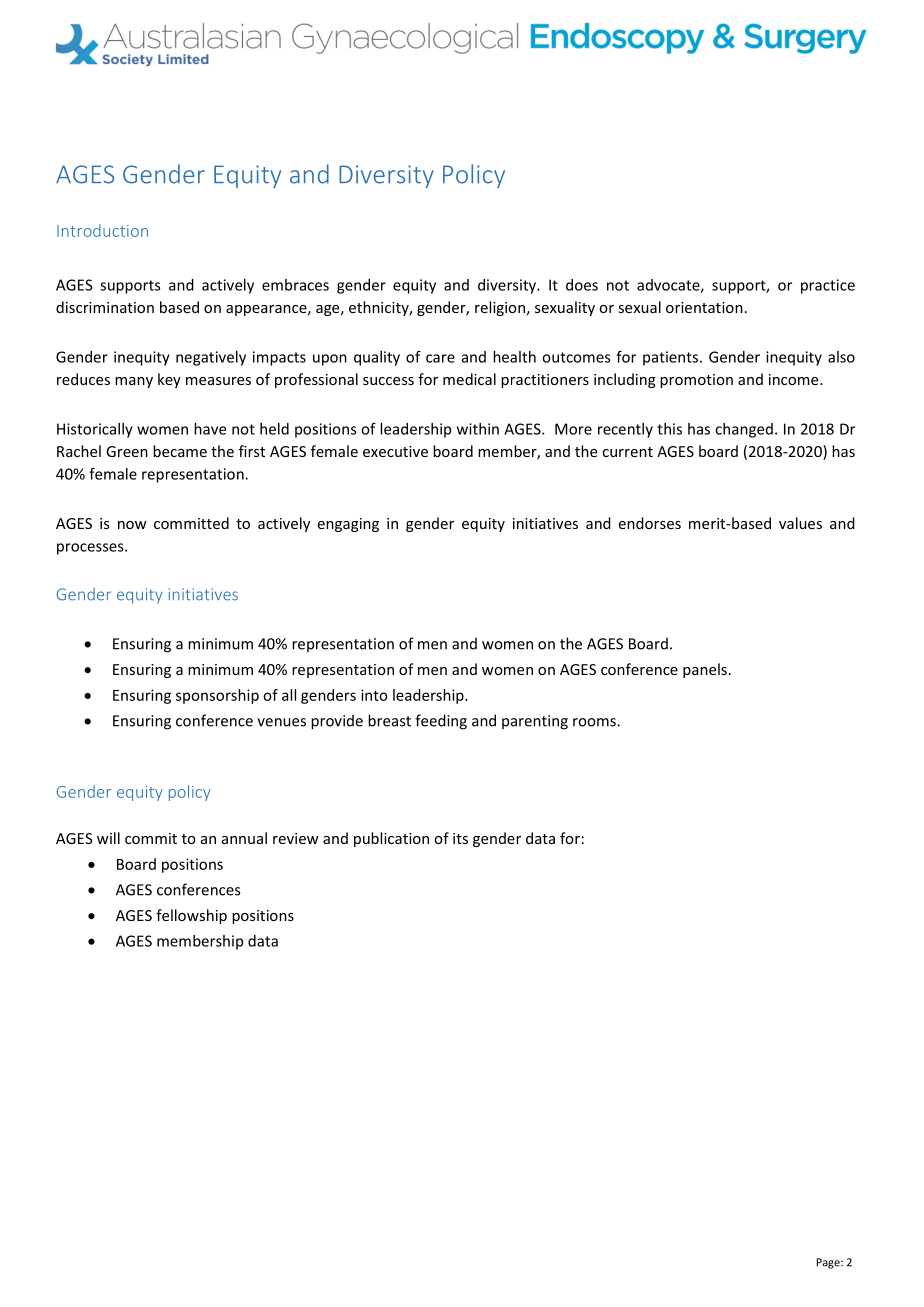  I want to click on Introduction, so click(102, 230).
